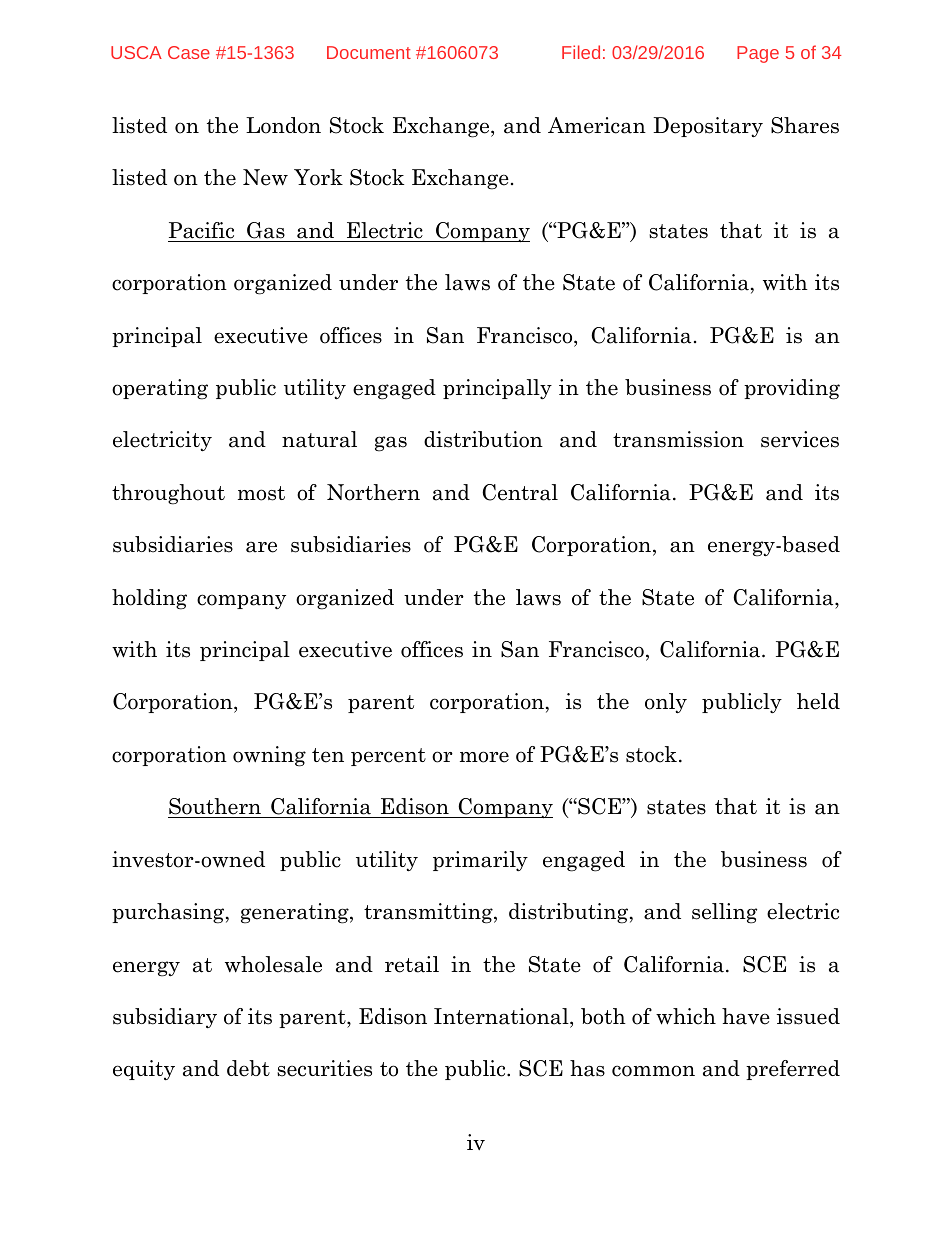 This screenshot has width=952, height=1233. I want to click on debt, so click(248, 1068).
